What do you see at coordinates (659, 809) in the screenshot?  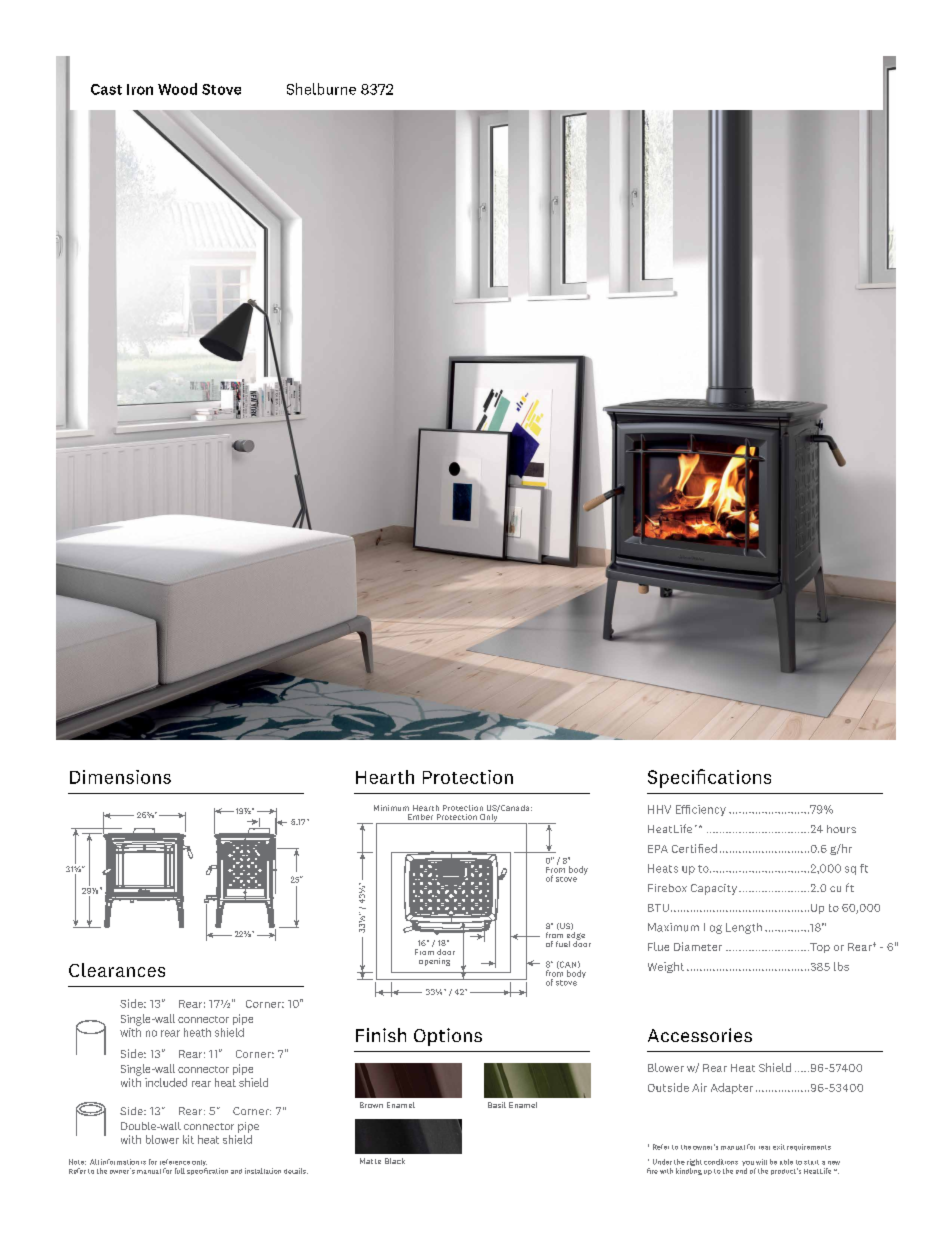 I see `HHV` at bounding box center [659, 809].
